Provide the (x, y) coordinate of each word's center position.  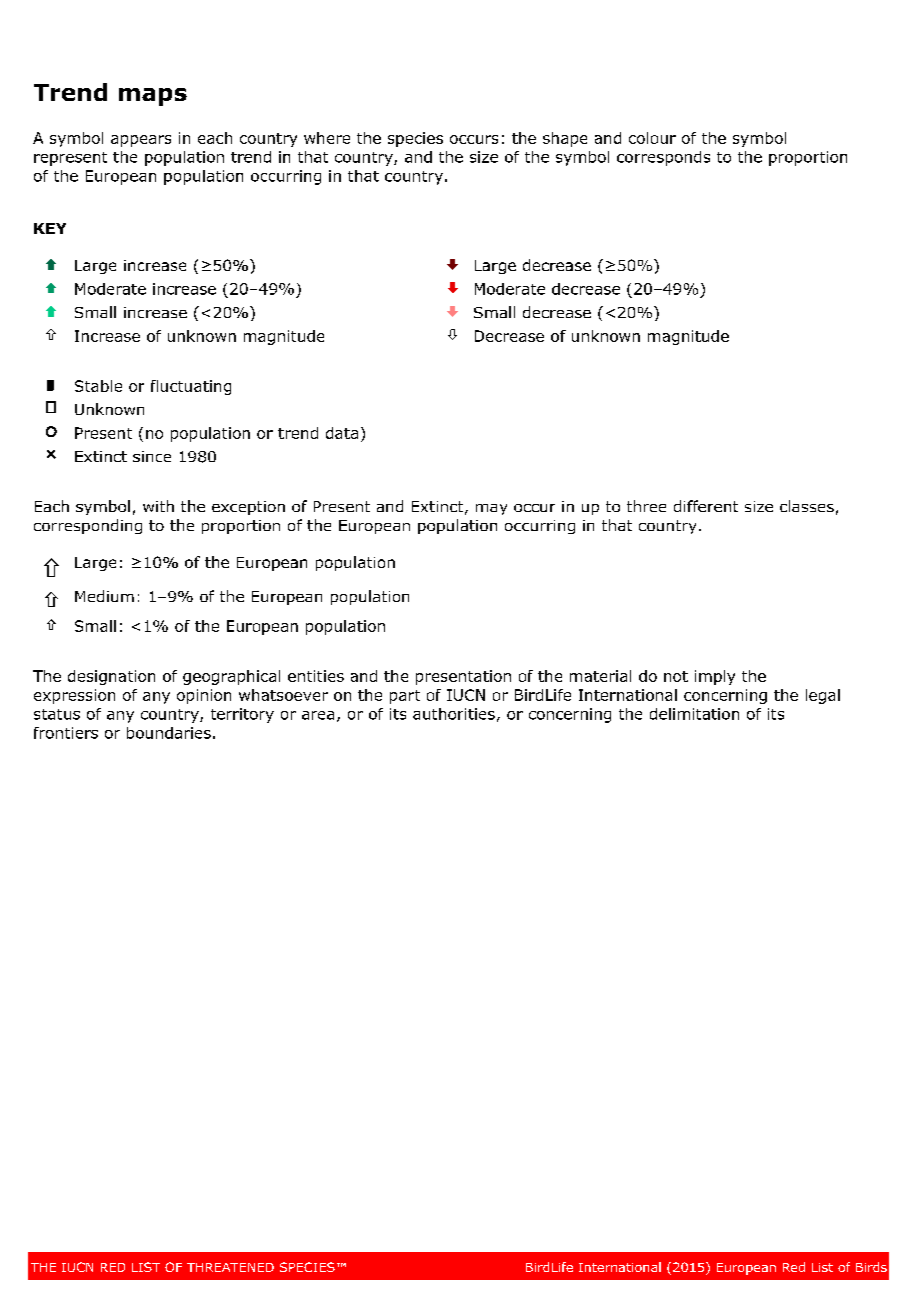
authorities (454, 714)
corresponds (663, 158)
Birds (871, 1267)
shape (565, 139)
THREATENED (230, 1267)
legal (823, 696)
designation (111, 677)
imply (715, 677)
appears (141, 141)
